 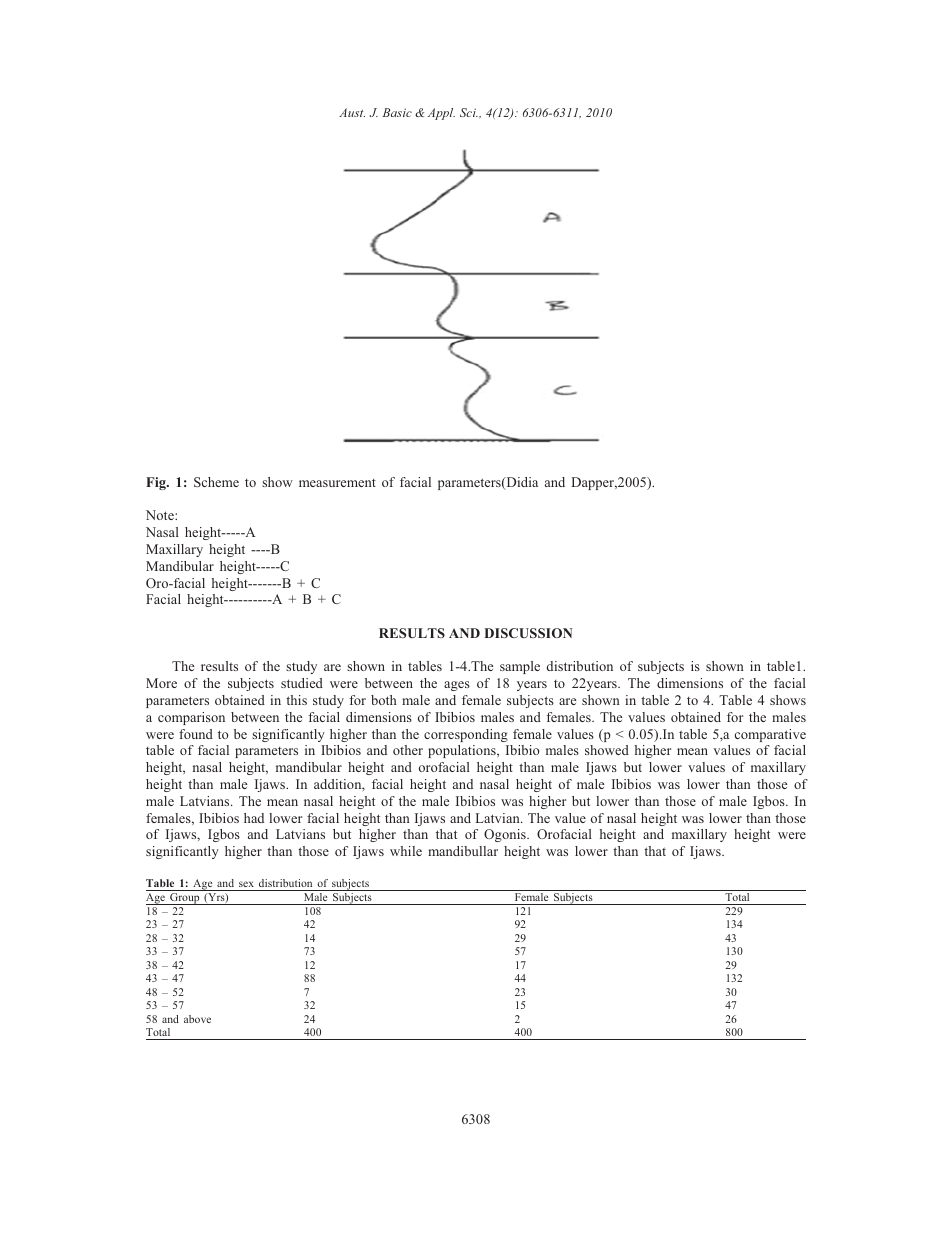 What do you see at coordinates (441, 114) in the screenshot?
I see `Appl` at bounding box center [441, 114].
